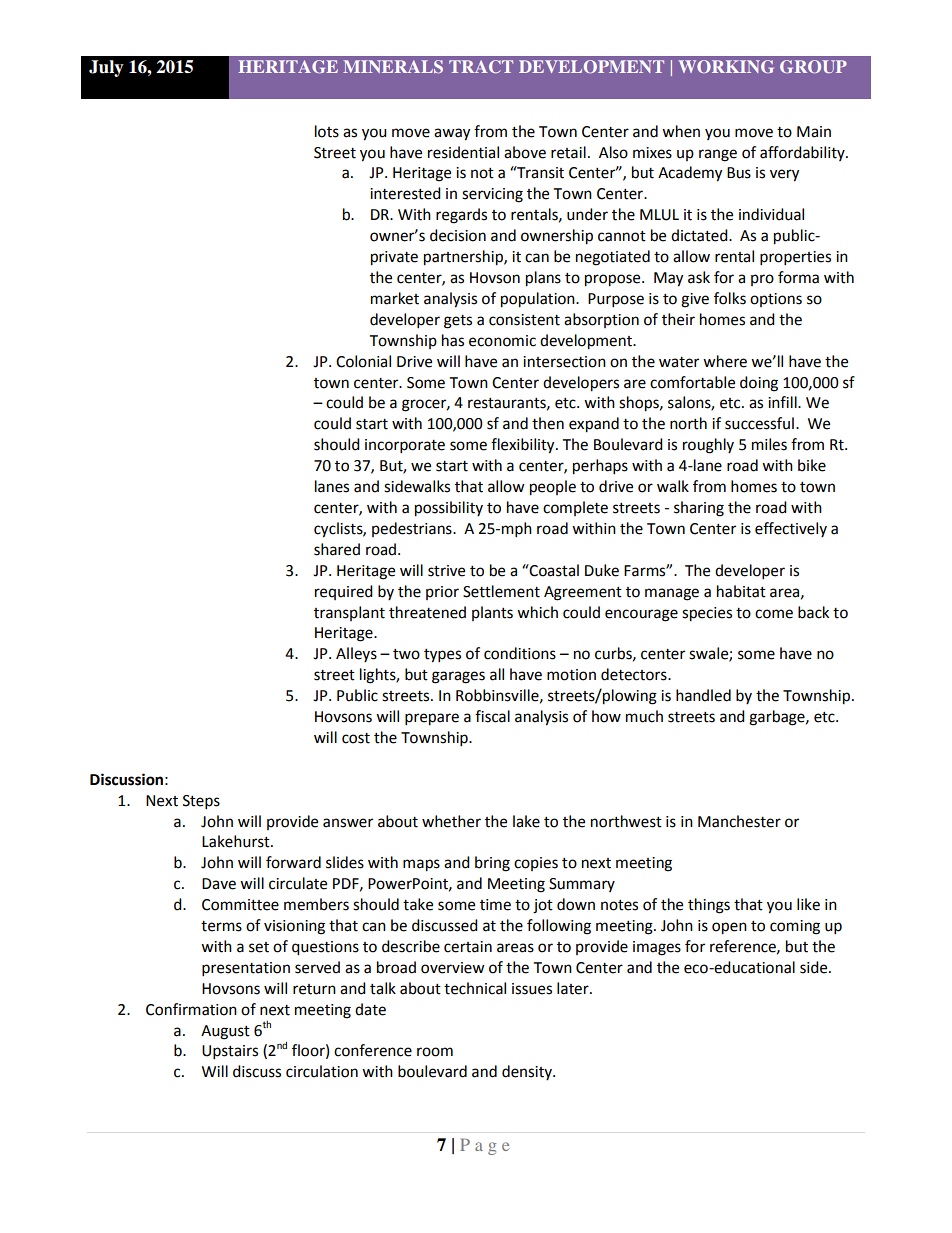 This screenshot has height=1233, width=952. Describe the element at coordinates (657, 948) in the screenshot. I see `images` at that location.
